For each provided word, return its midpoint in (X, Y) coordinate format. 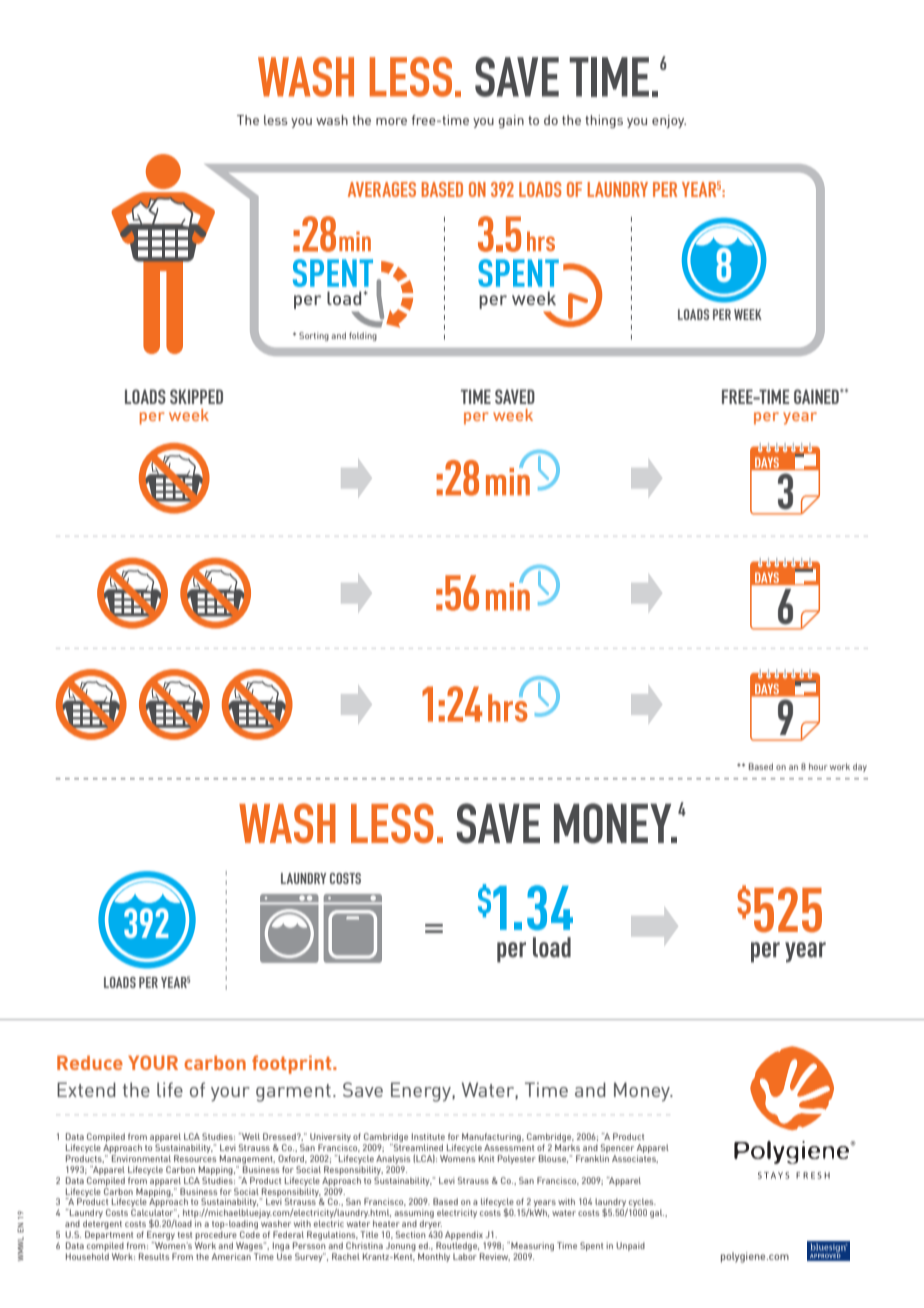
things (604, 121)
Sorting (314, 336)
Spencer (617, 1150)
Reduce (90, 1062)
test (185, 1235)
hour (818, 766)
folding (363, 336)
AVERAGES (382, 189)
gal (657, 1213)
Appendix (465, 1237)
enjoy (669, 121)
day (860, 767)
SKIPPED (196, 396)
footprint (293, 1064)
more (391, 121)
